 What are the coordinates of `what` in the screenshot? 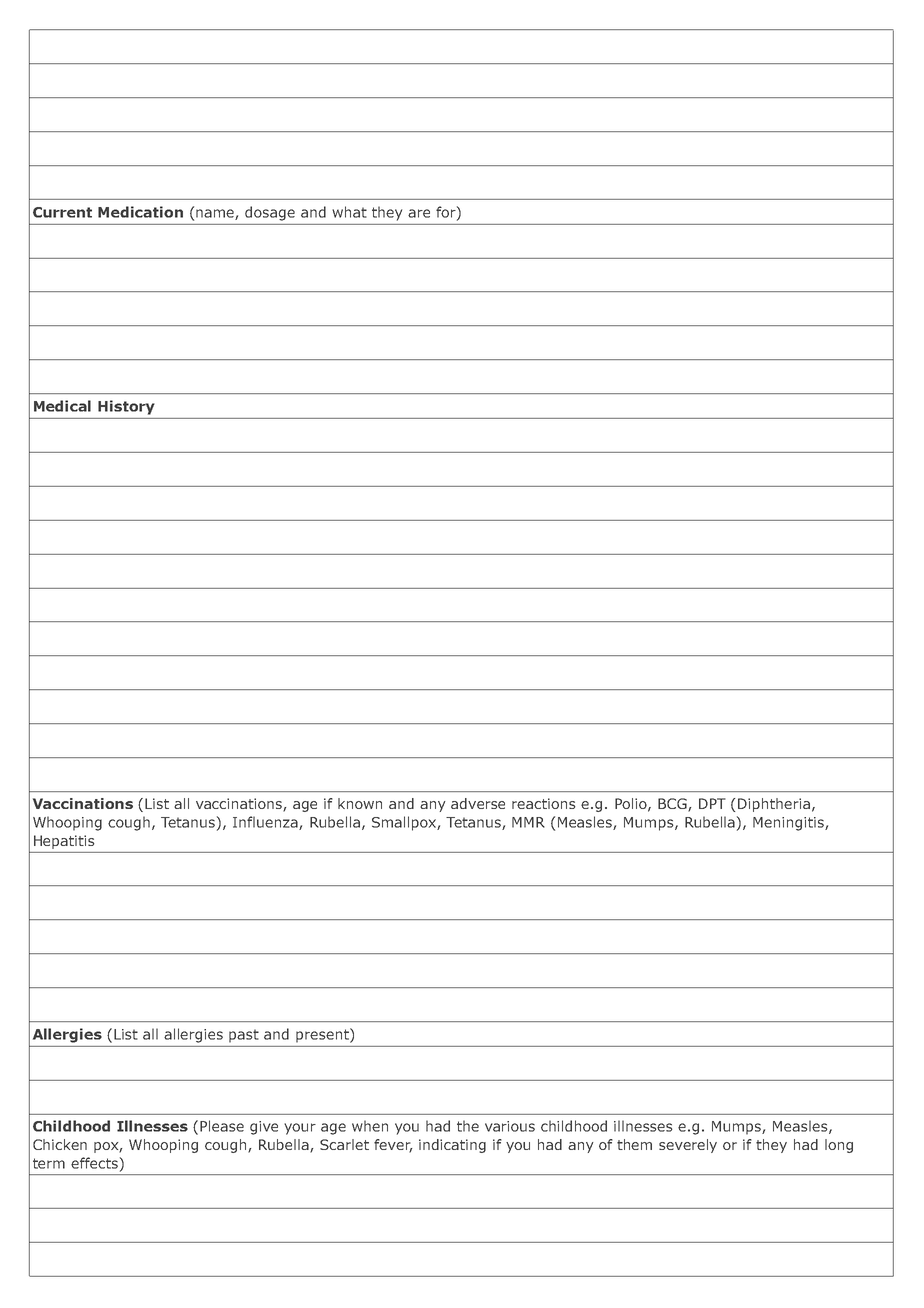 It's located at (349, 212).
